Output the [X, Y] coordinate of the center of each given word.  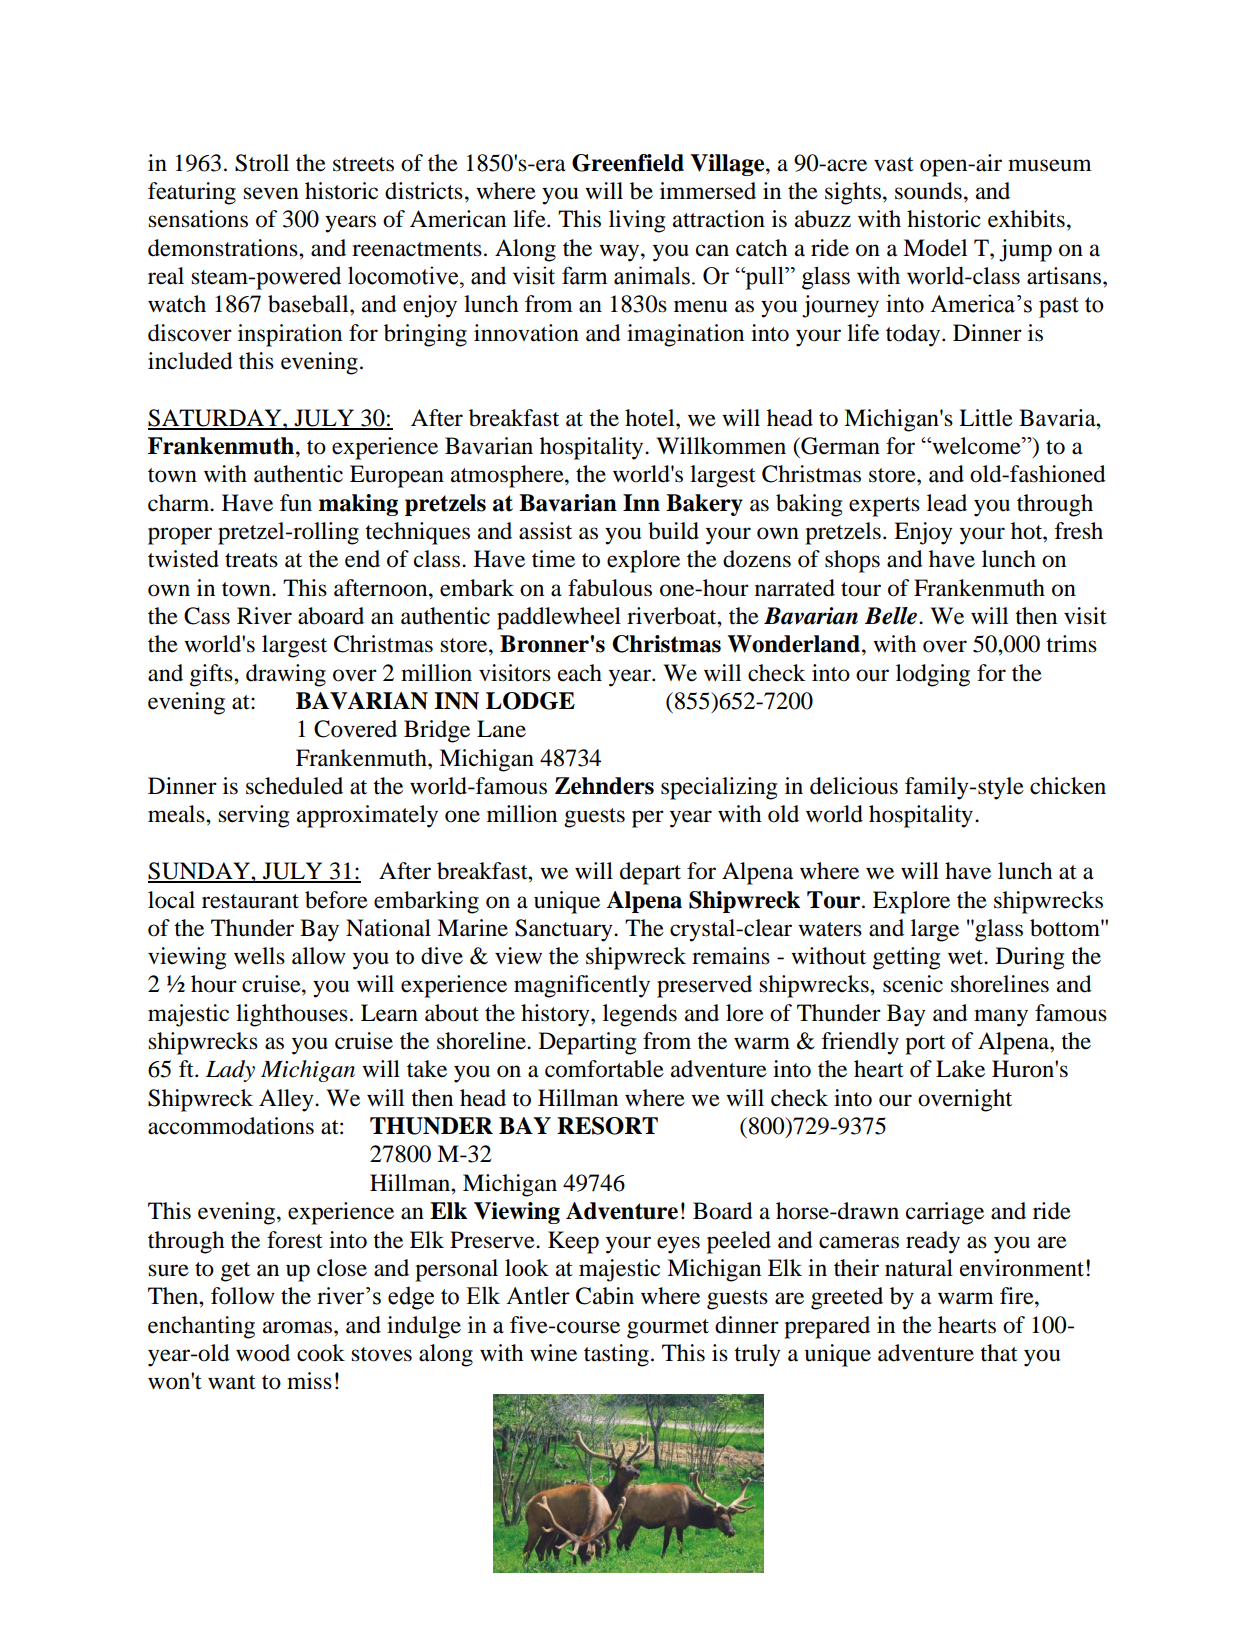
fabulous [610, 588]
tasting [616, 1355]
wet [966, 957]
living [637, 221]
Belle [892, 616]
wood [263, 1353]
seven [271, 193]
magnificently [582, 986]
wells [259, 956]
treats [251, 560]
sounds [928, 191]
